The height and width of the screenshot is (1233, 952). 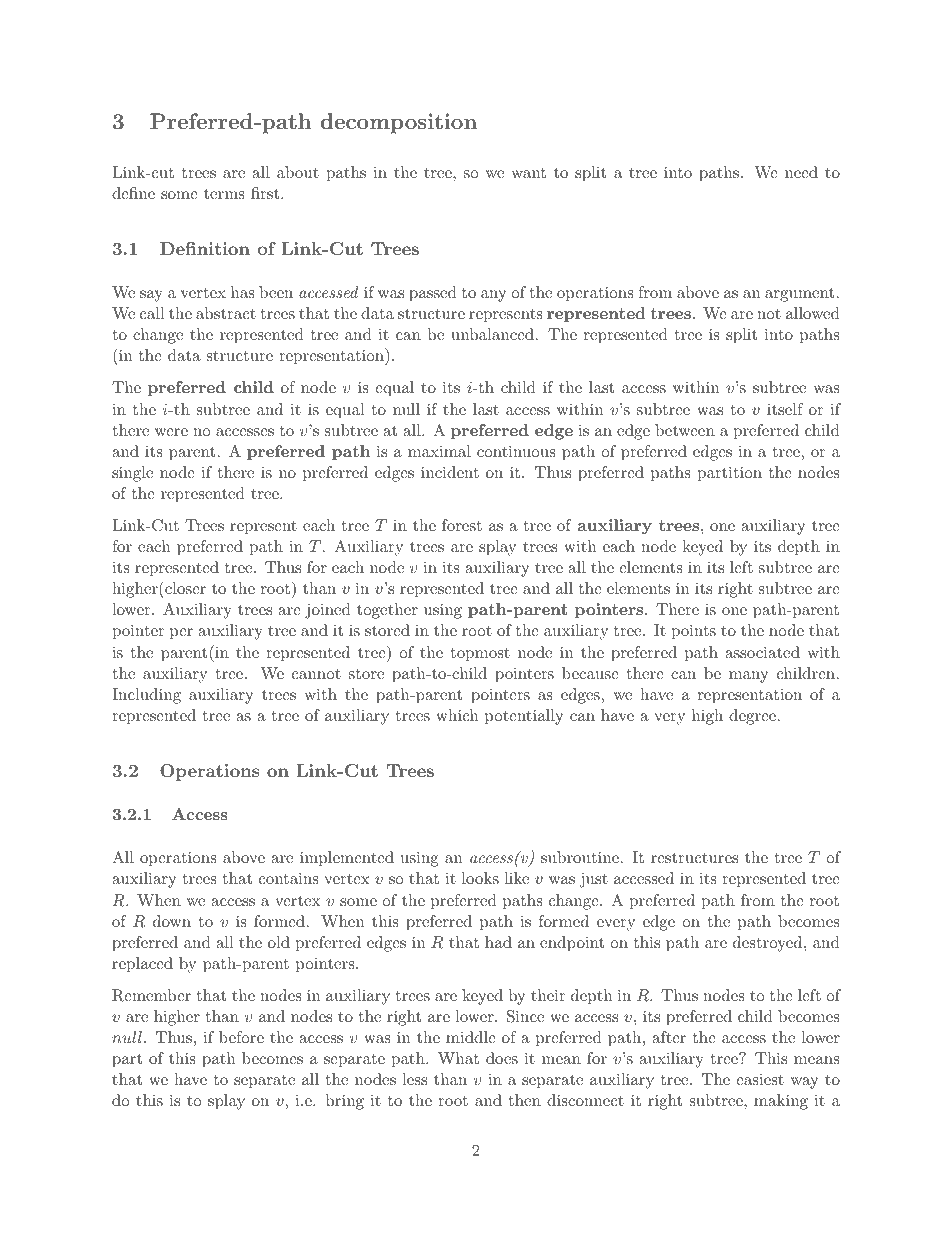 I want to click on before, so click(x=241, y=1037).
